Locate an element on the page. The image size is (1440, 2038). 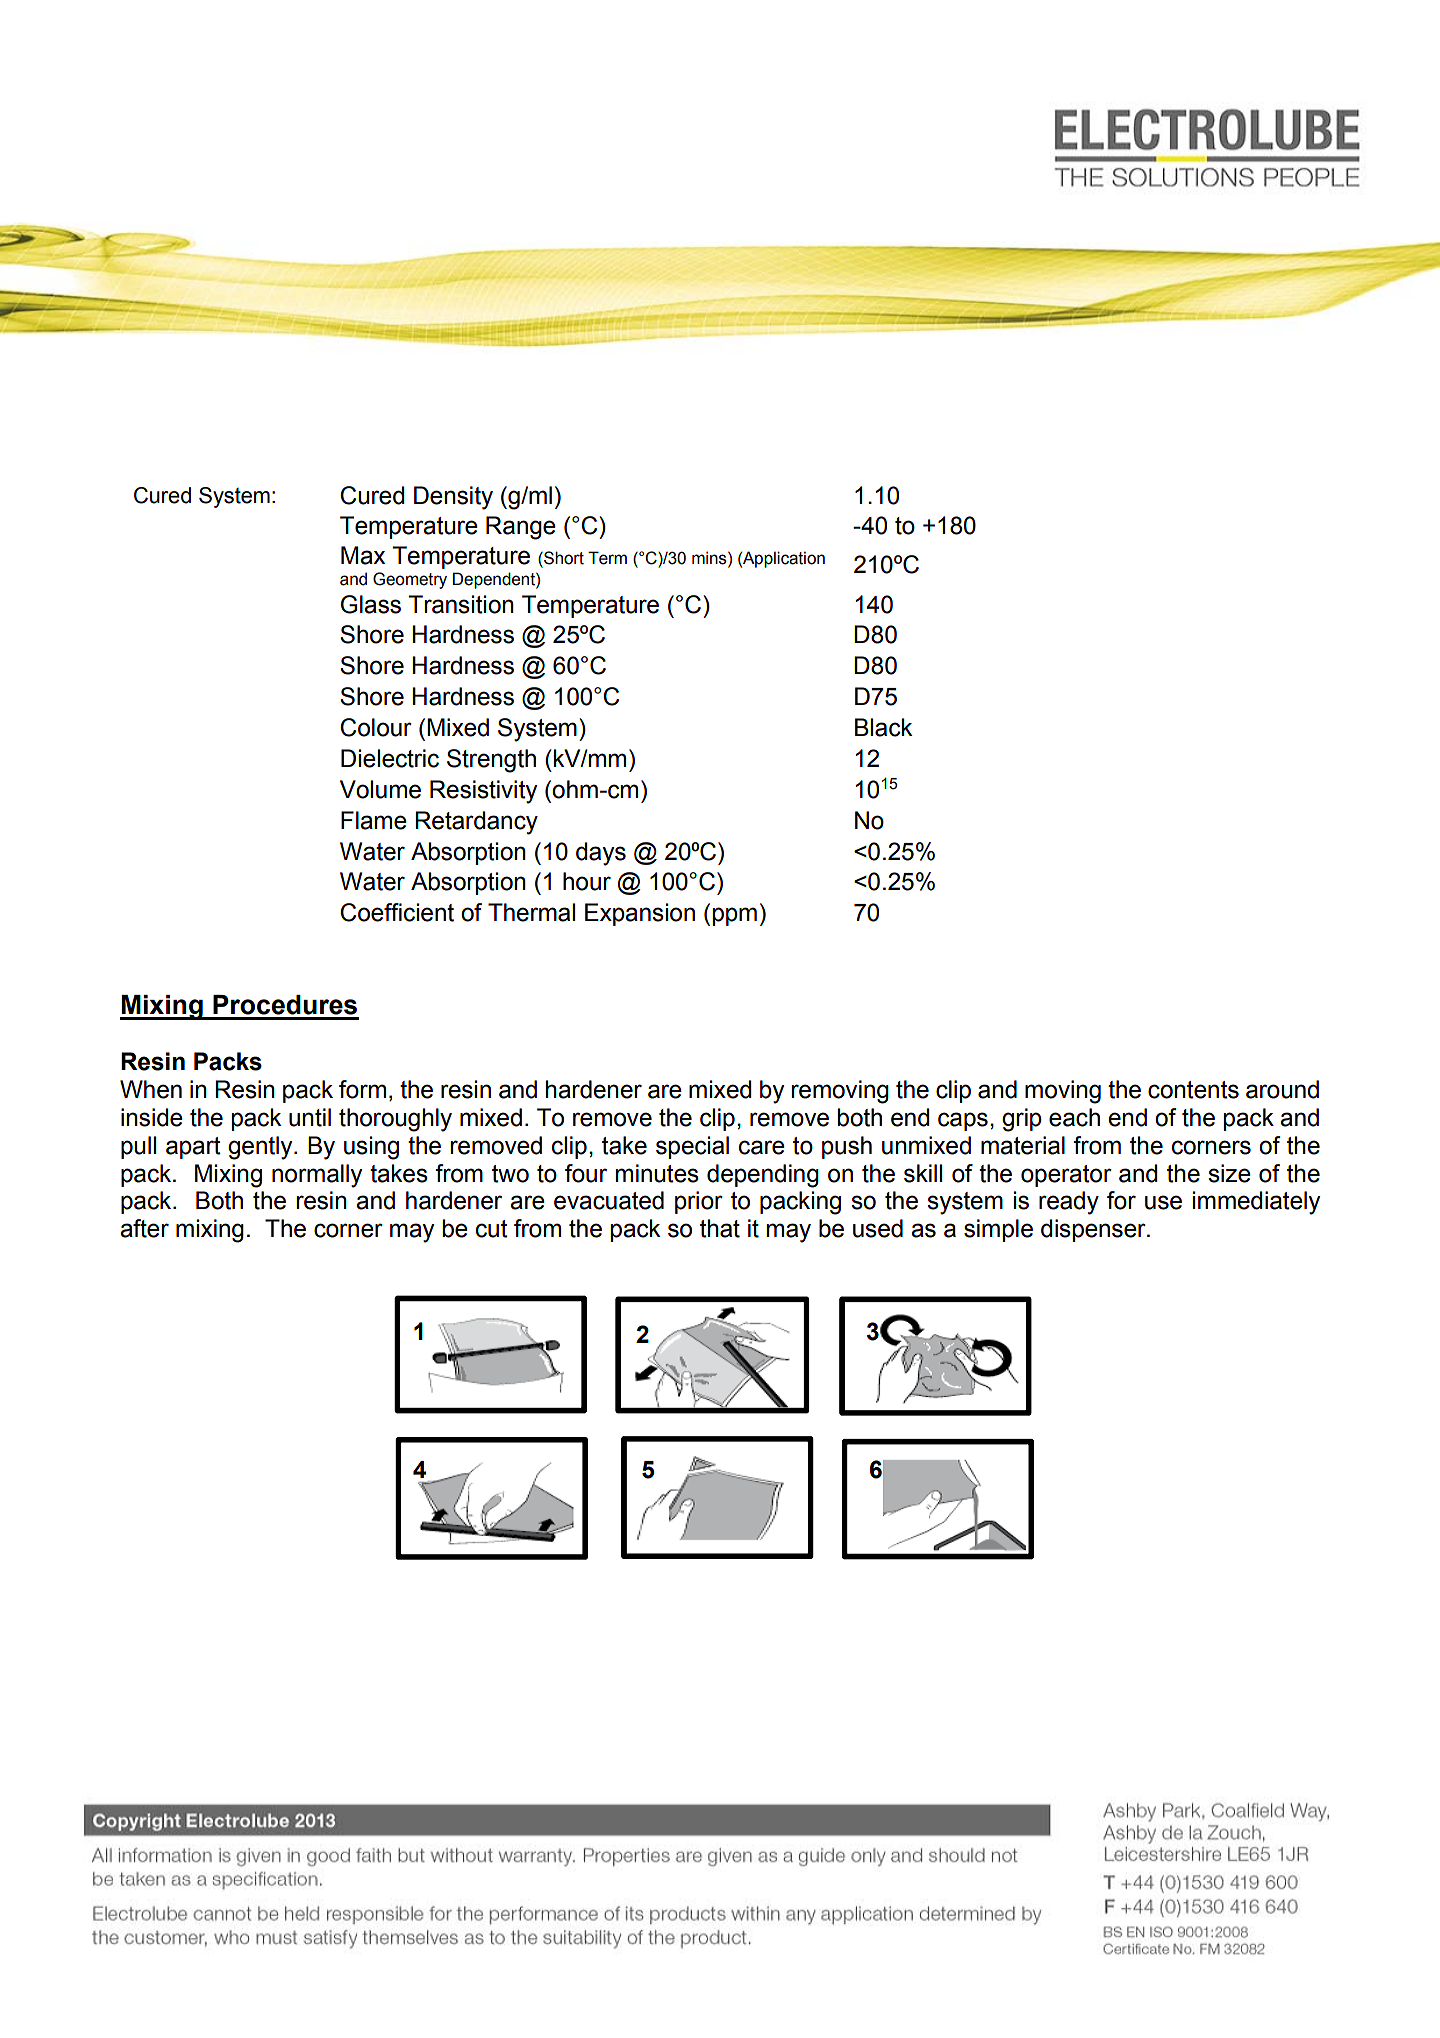
Black is located at coordinates (883, 727).
